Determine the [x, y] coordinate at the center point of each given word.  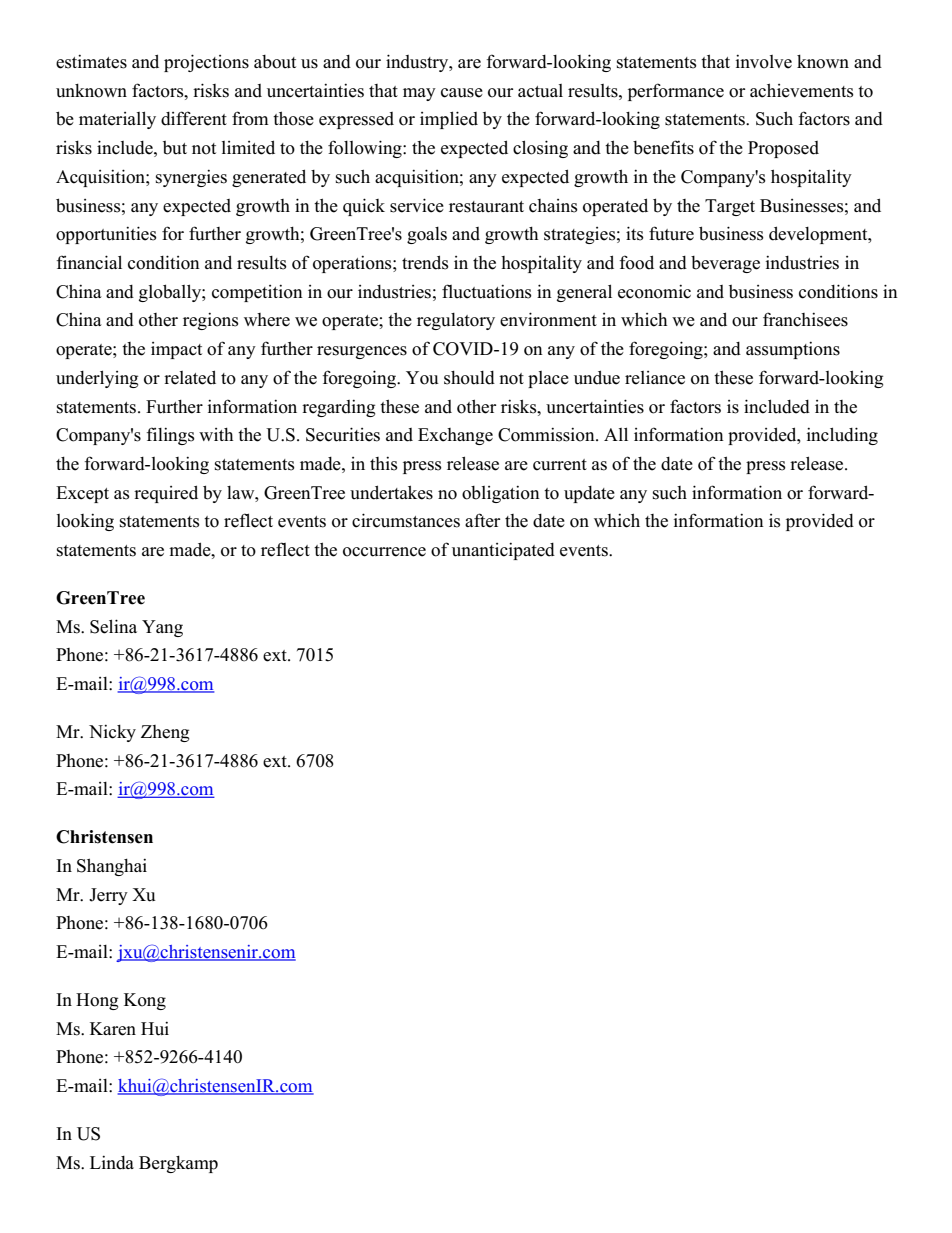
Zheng [165, 733]
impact [176, 350]
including [842, 436]
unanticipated [503, 551]
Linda [112, 1162]
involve [764, 61]
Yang [162, 628]
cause [462, 93]
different [194, 118]
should [469, 378]
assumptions [793, 350]
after [482, 520]
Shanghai [112, 867]
